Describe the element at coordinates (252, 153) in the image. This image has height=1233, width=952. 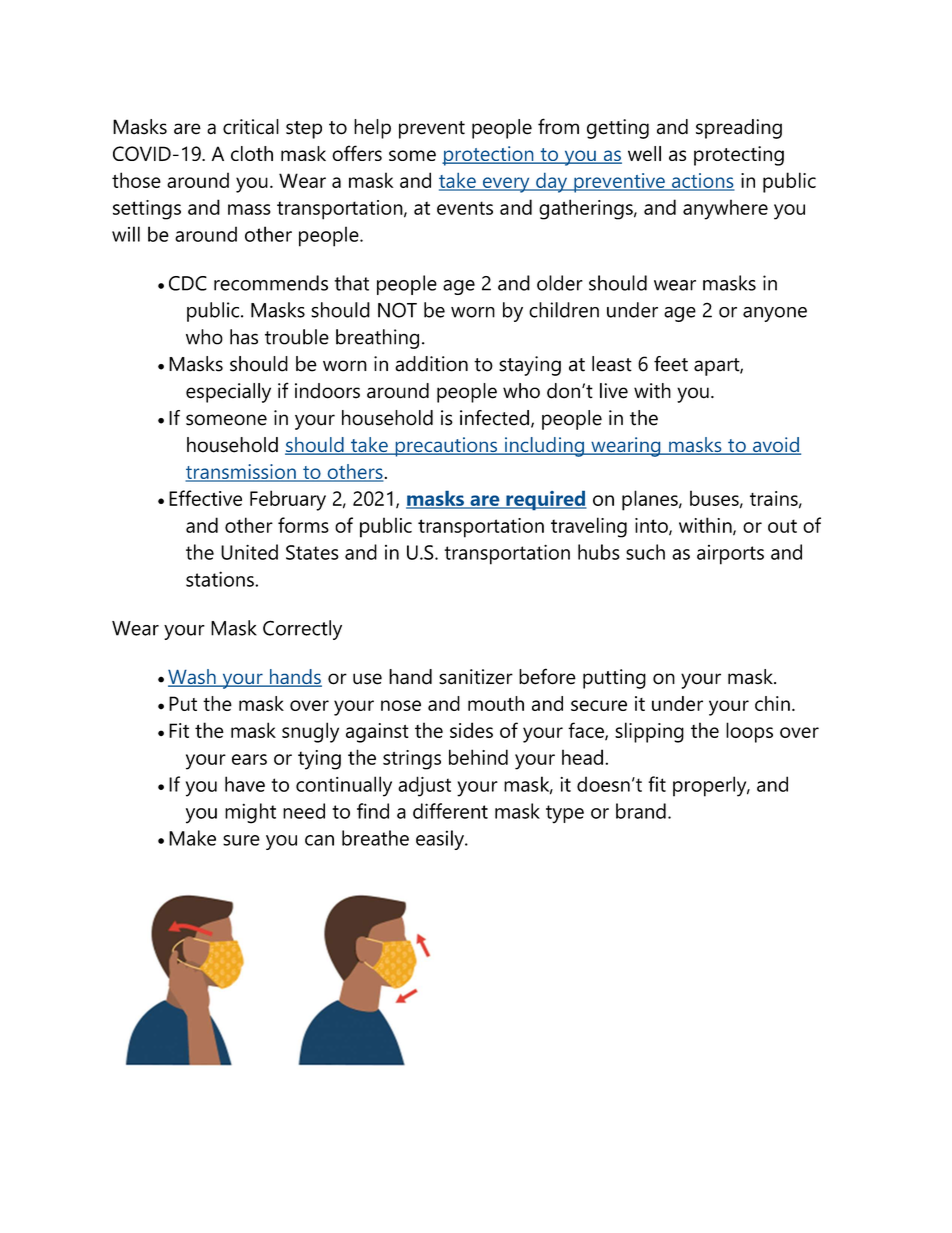
I see `cloth` at that location.
